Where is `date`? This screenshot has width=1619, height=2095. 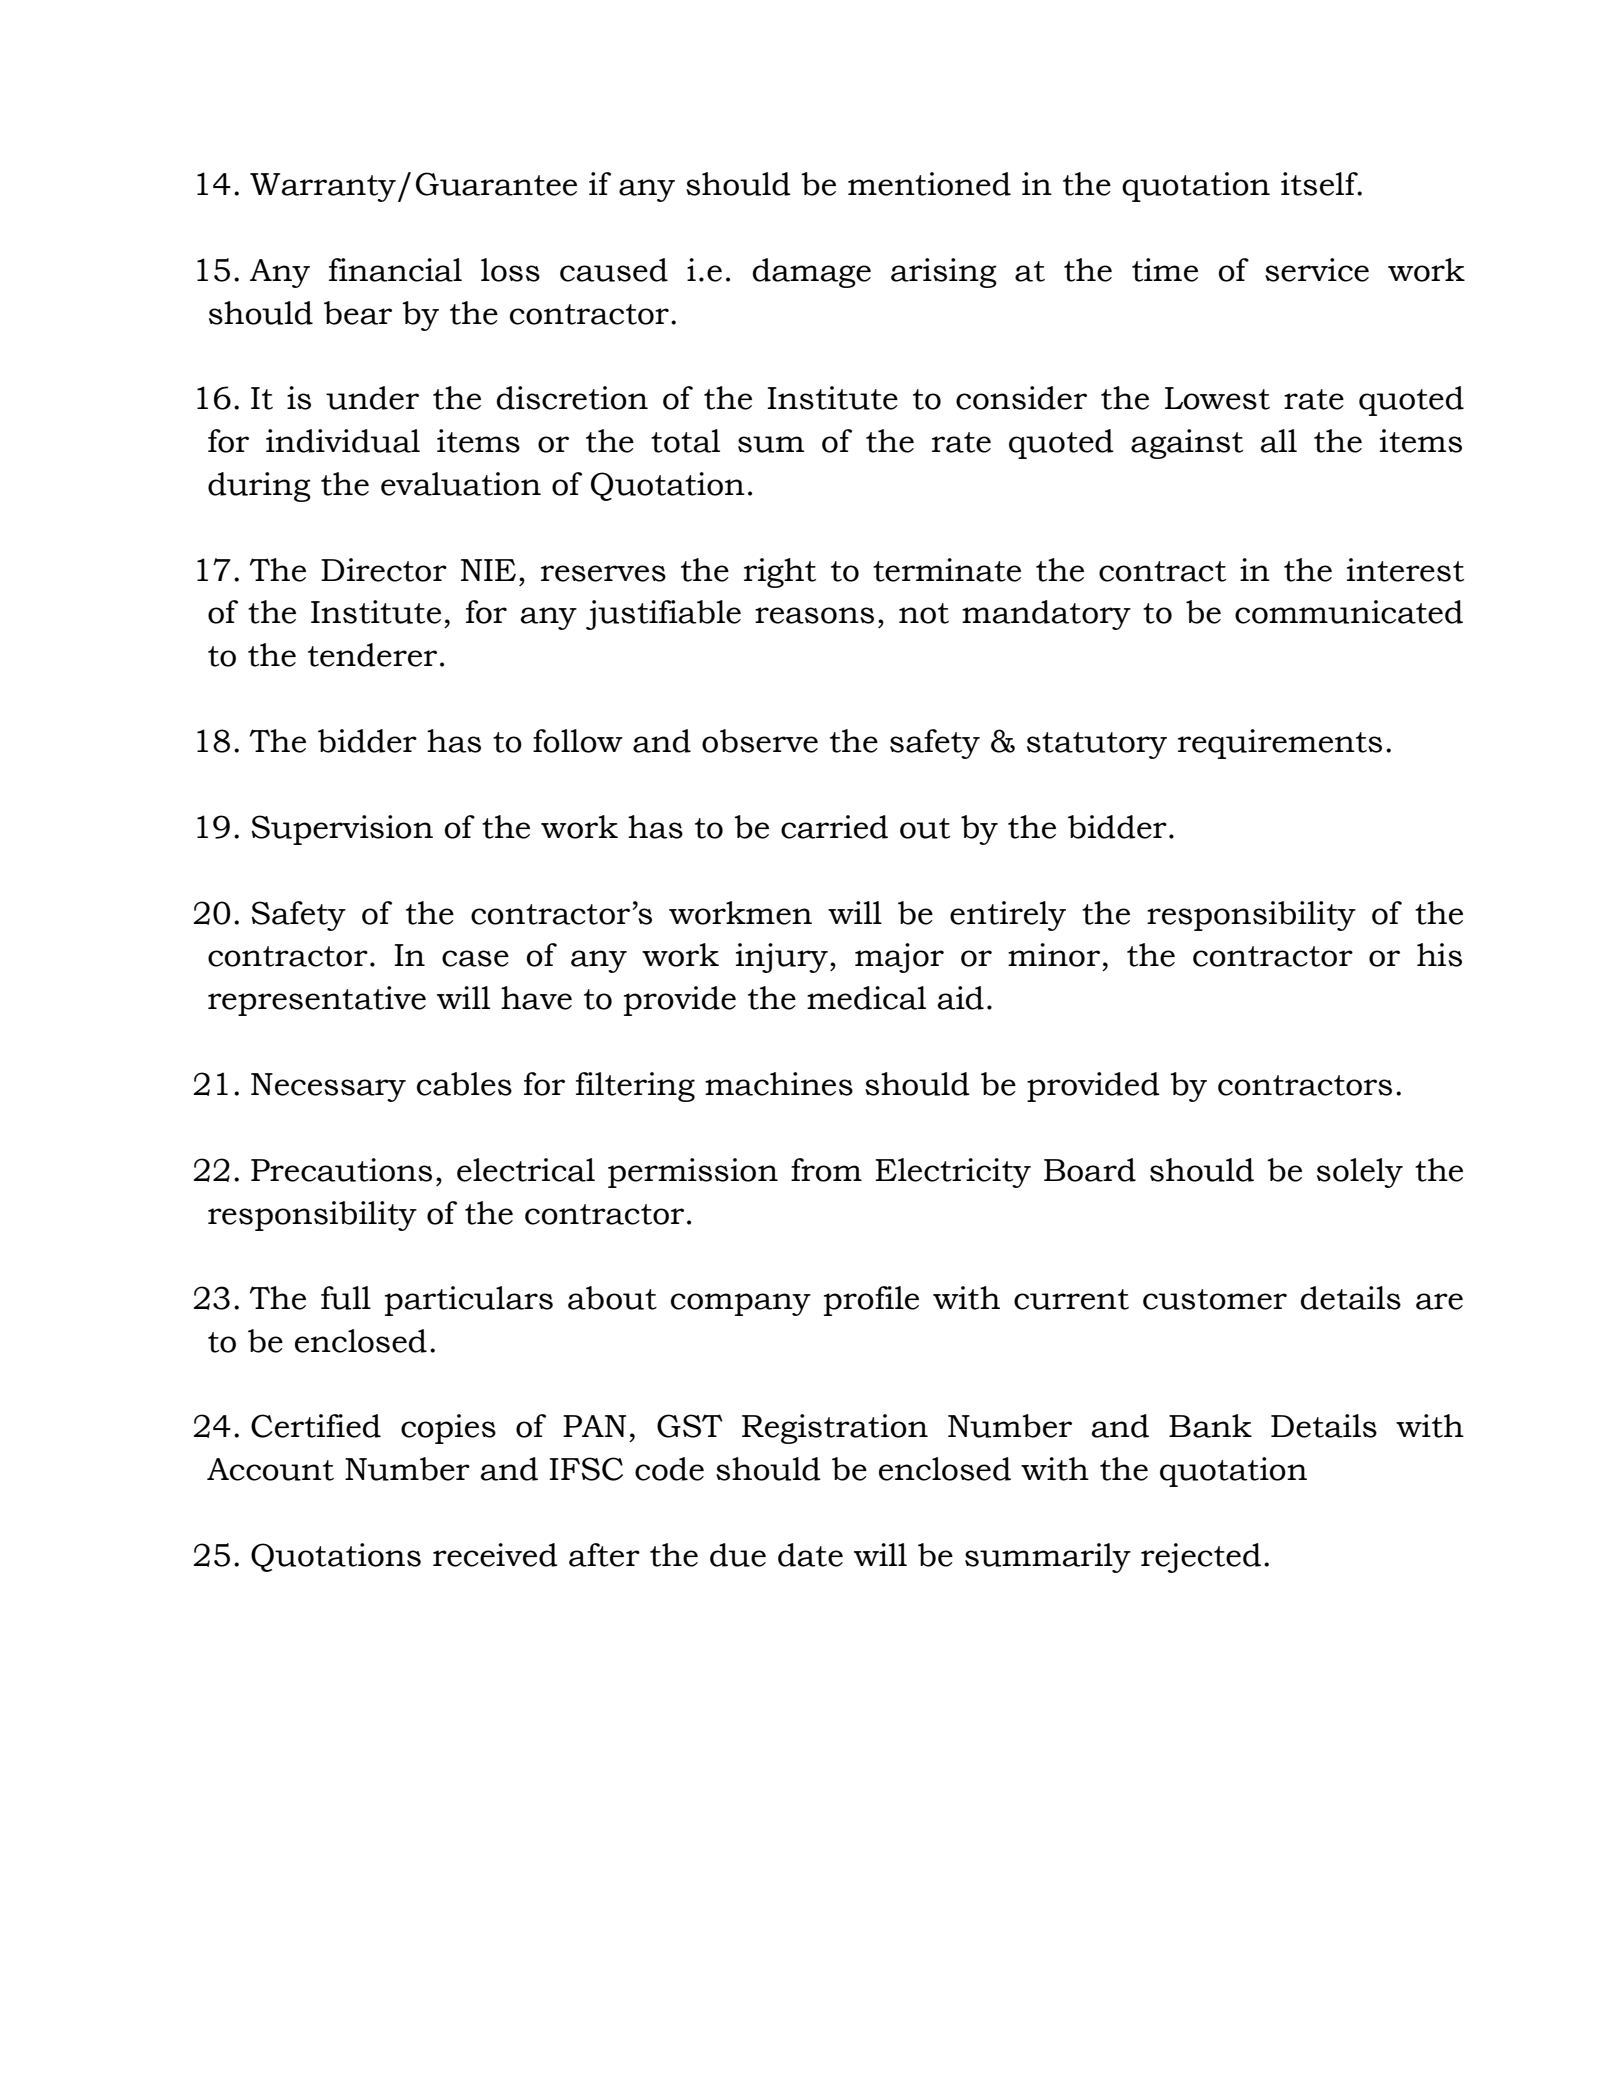 date is located at coordinates (810, 1555).
